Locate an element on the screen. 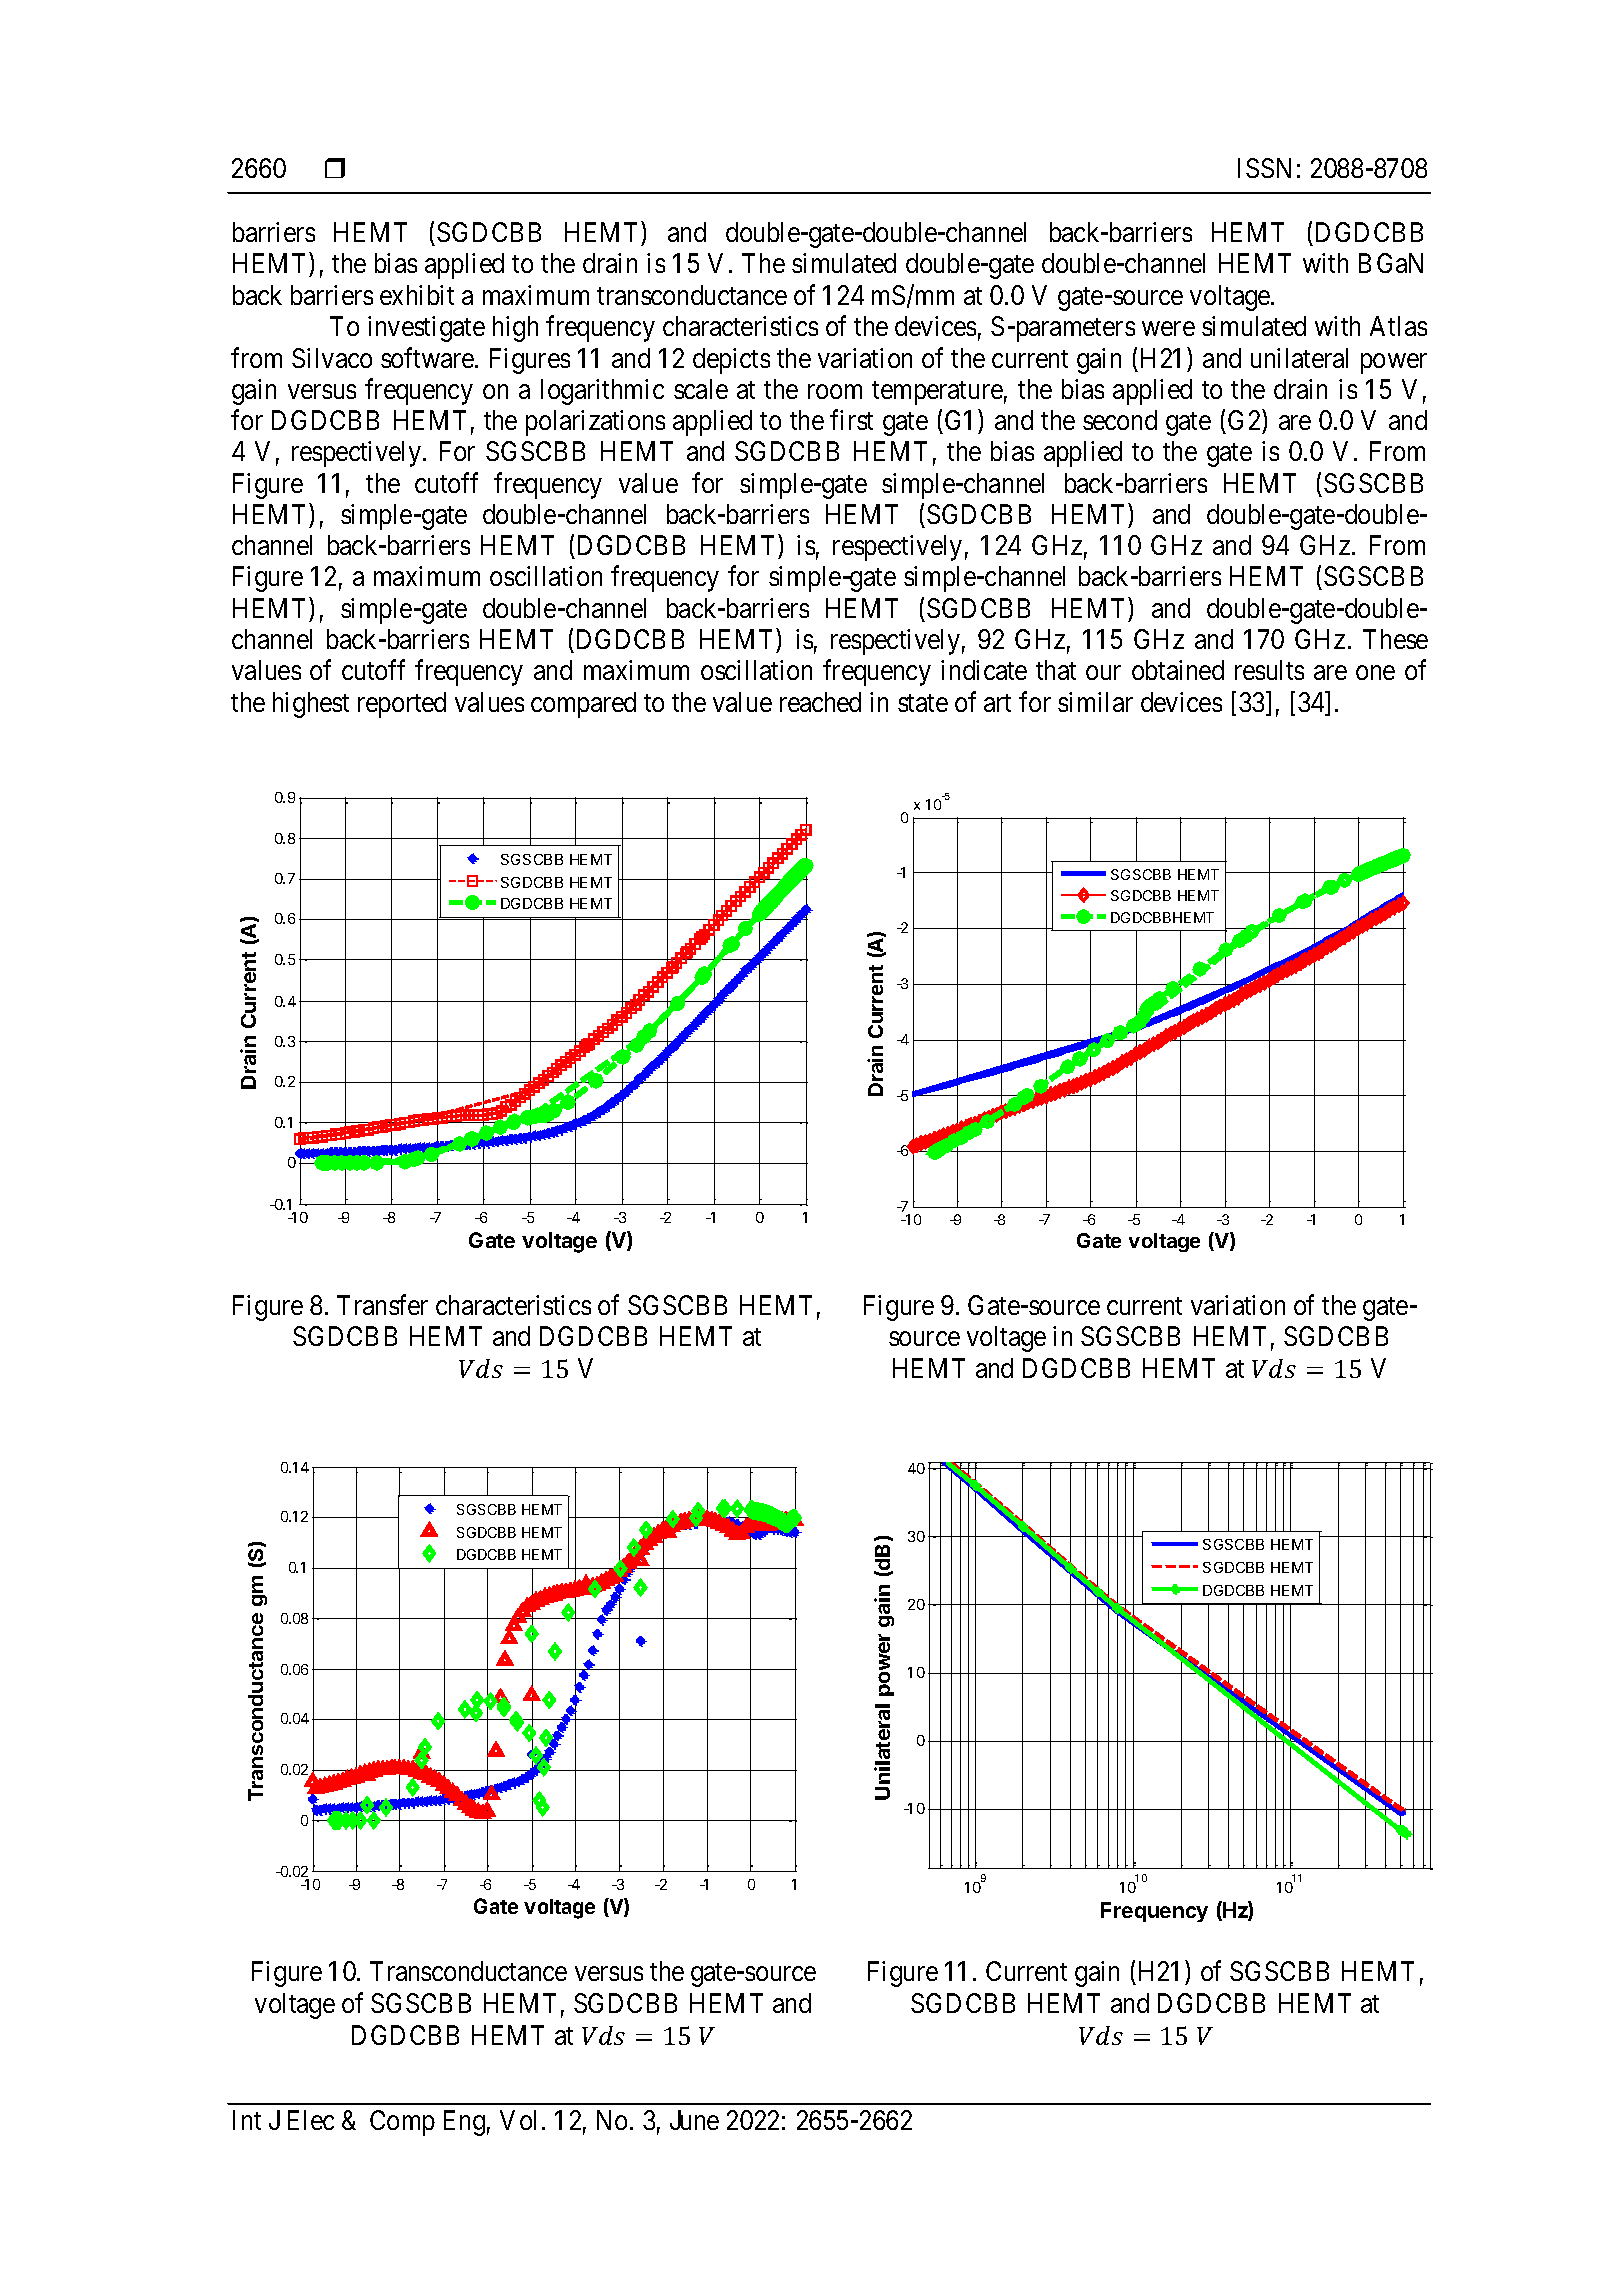 Image resolution: width=1620 pixels, height=2291 pixels. exhibit is located at coordinates (417, 295).
